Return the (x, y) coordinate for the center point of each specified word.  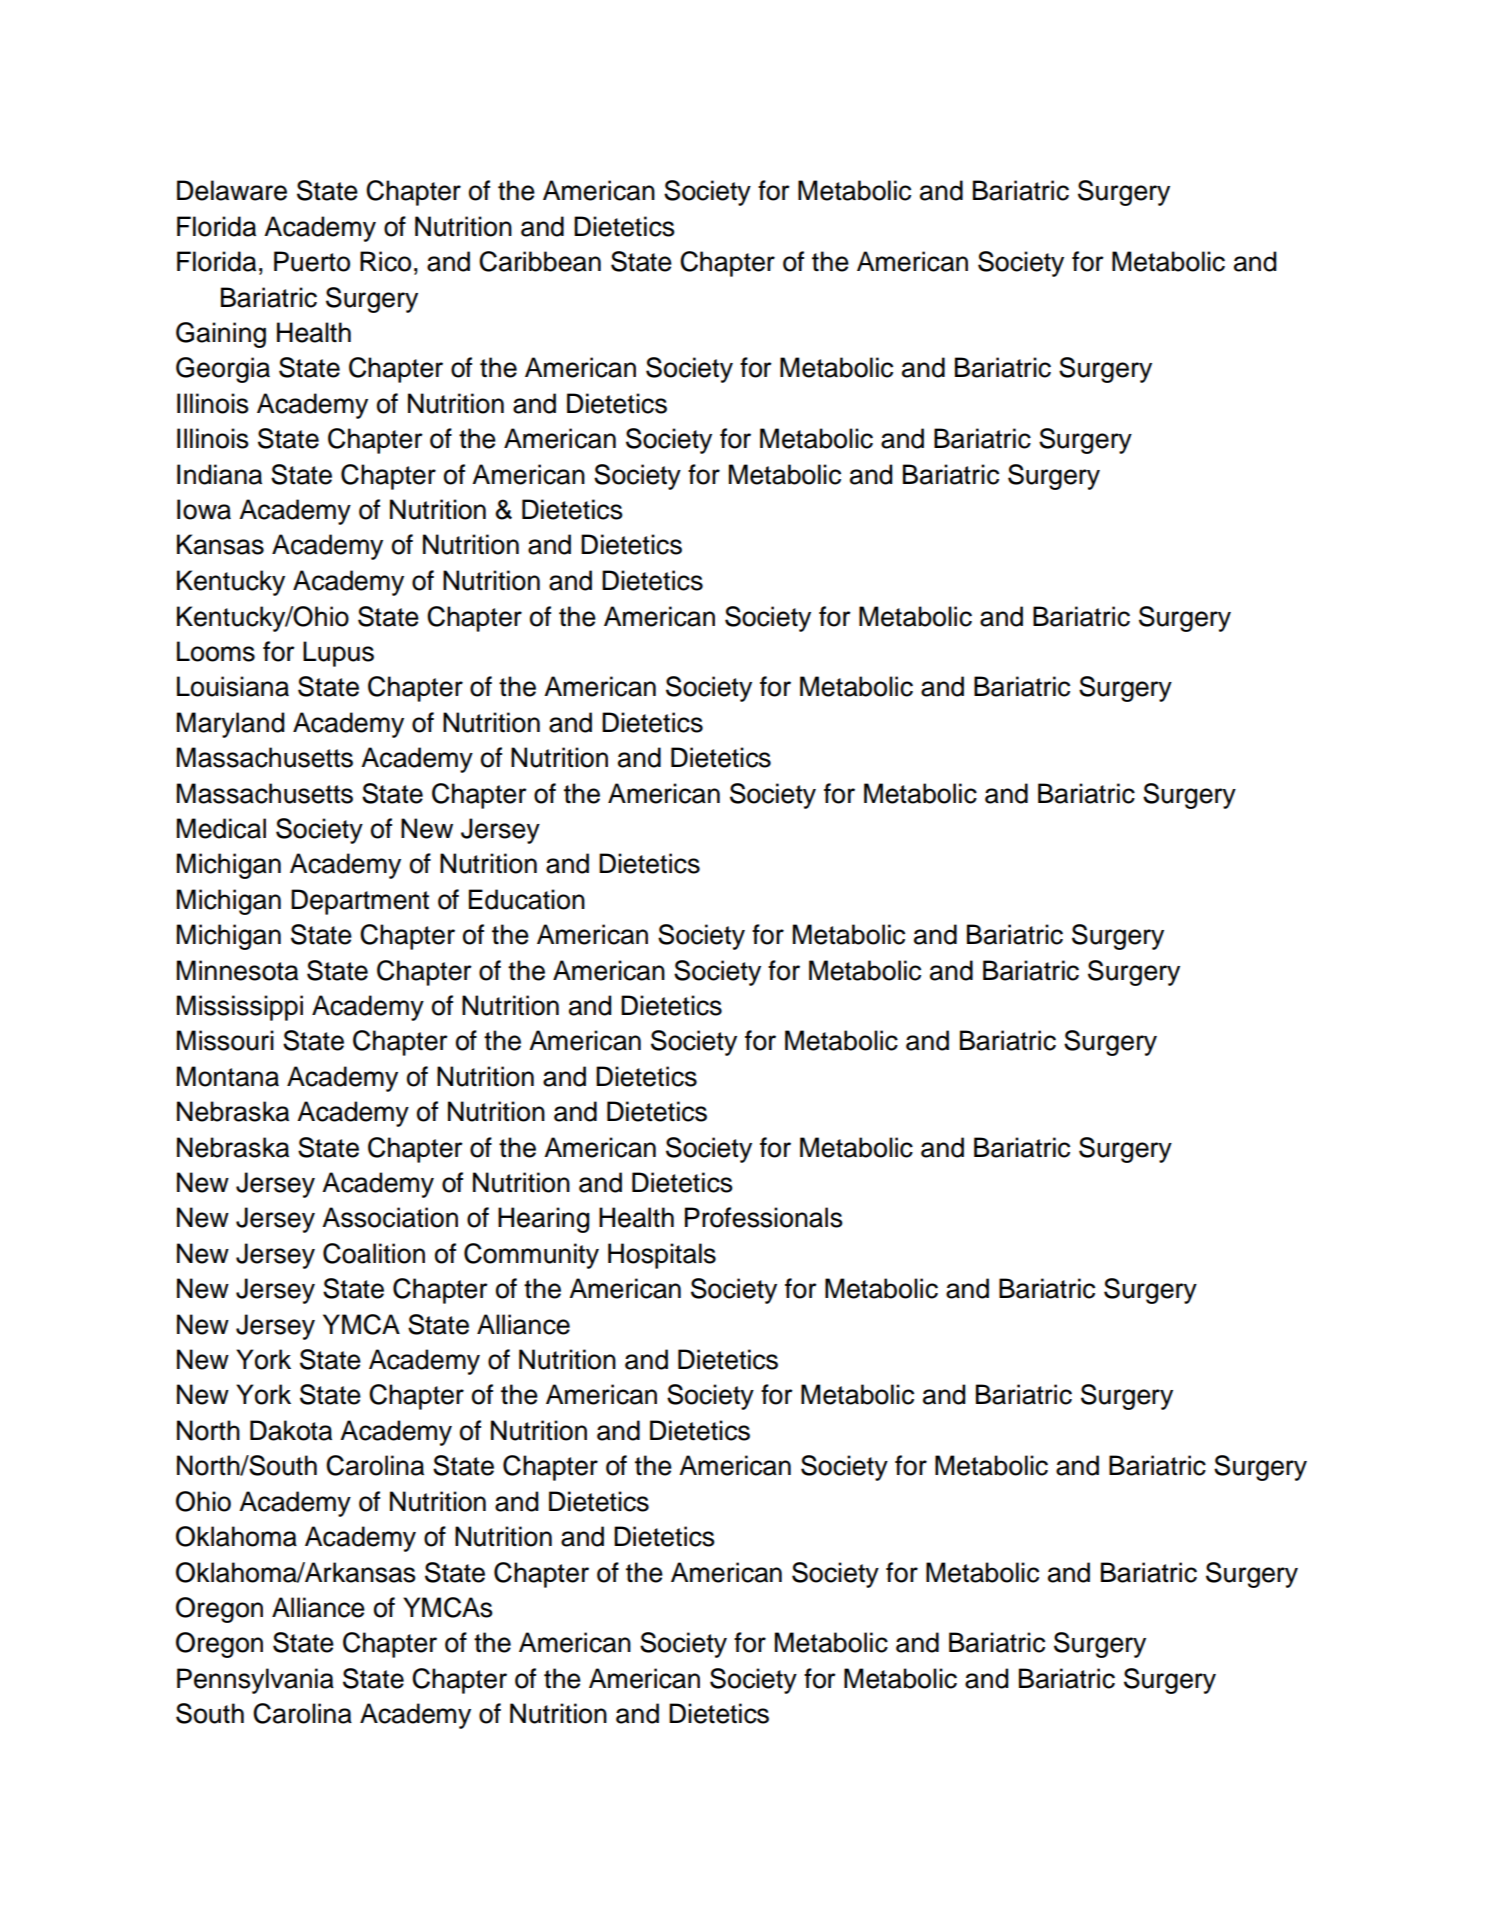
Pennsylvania (255, 1681)
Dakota (291, 1430)
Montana (228, 1076)
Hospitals (662, 1256)
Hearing (543, 1220)
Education (527, 899)
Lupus (338, 654)
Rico (385, 261)
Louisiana (233, 686)
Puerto (312, 261)
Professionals (764, 1217)
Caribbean (540, 261)
